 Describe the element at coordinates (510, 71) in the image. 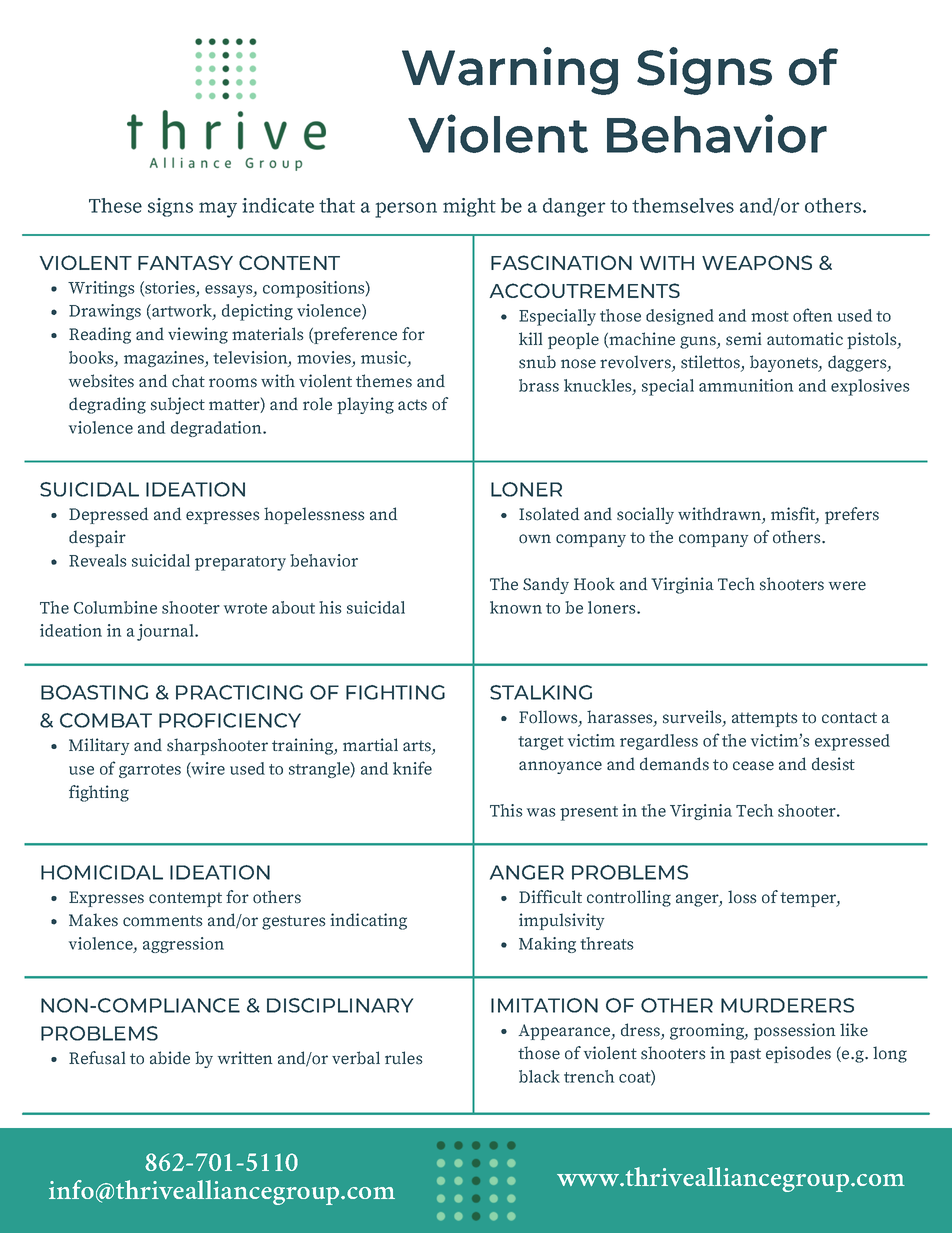

I see `Warning` at that location.
